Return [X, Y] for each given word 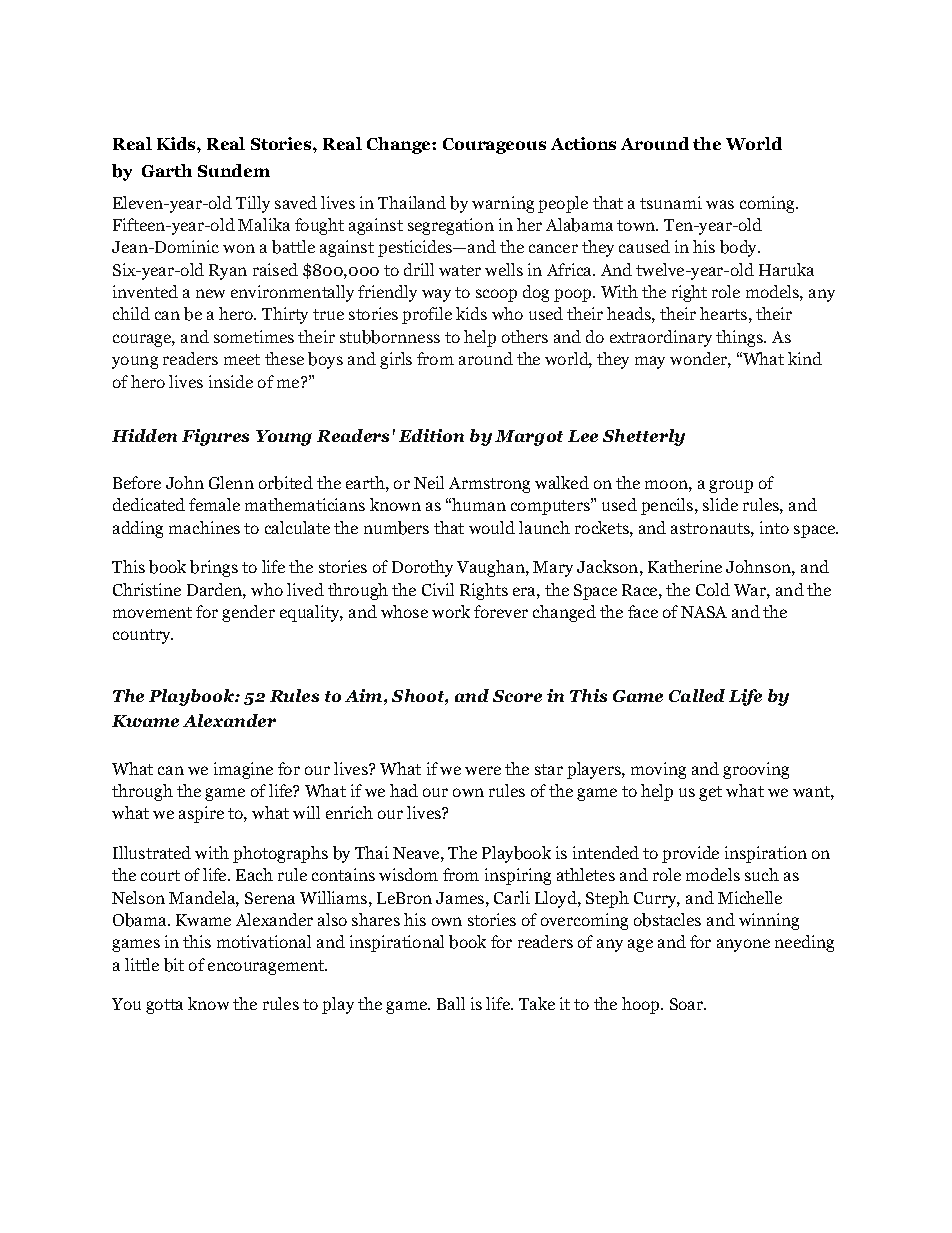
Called [697, 695]
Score [517, 696]
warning [503, 204]
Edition [431, 435]
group [731, 486]
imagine [243, 770]
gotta [164, 1006]
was [720, 204]
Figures [215, 437]
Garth [167, 170]
